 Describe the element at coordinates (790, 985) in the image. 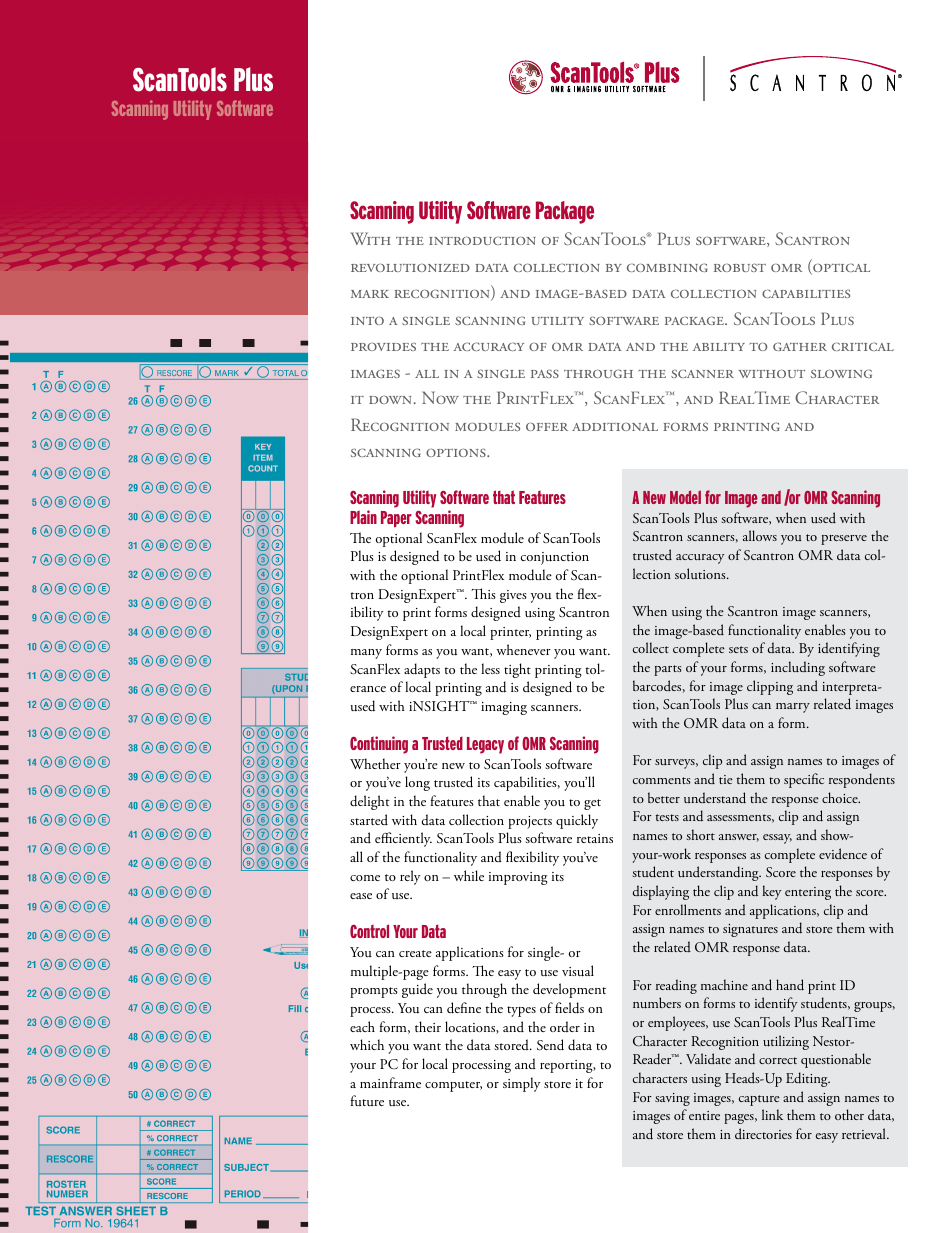

I see `hand` at that location.
